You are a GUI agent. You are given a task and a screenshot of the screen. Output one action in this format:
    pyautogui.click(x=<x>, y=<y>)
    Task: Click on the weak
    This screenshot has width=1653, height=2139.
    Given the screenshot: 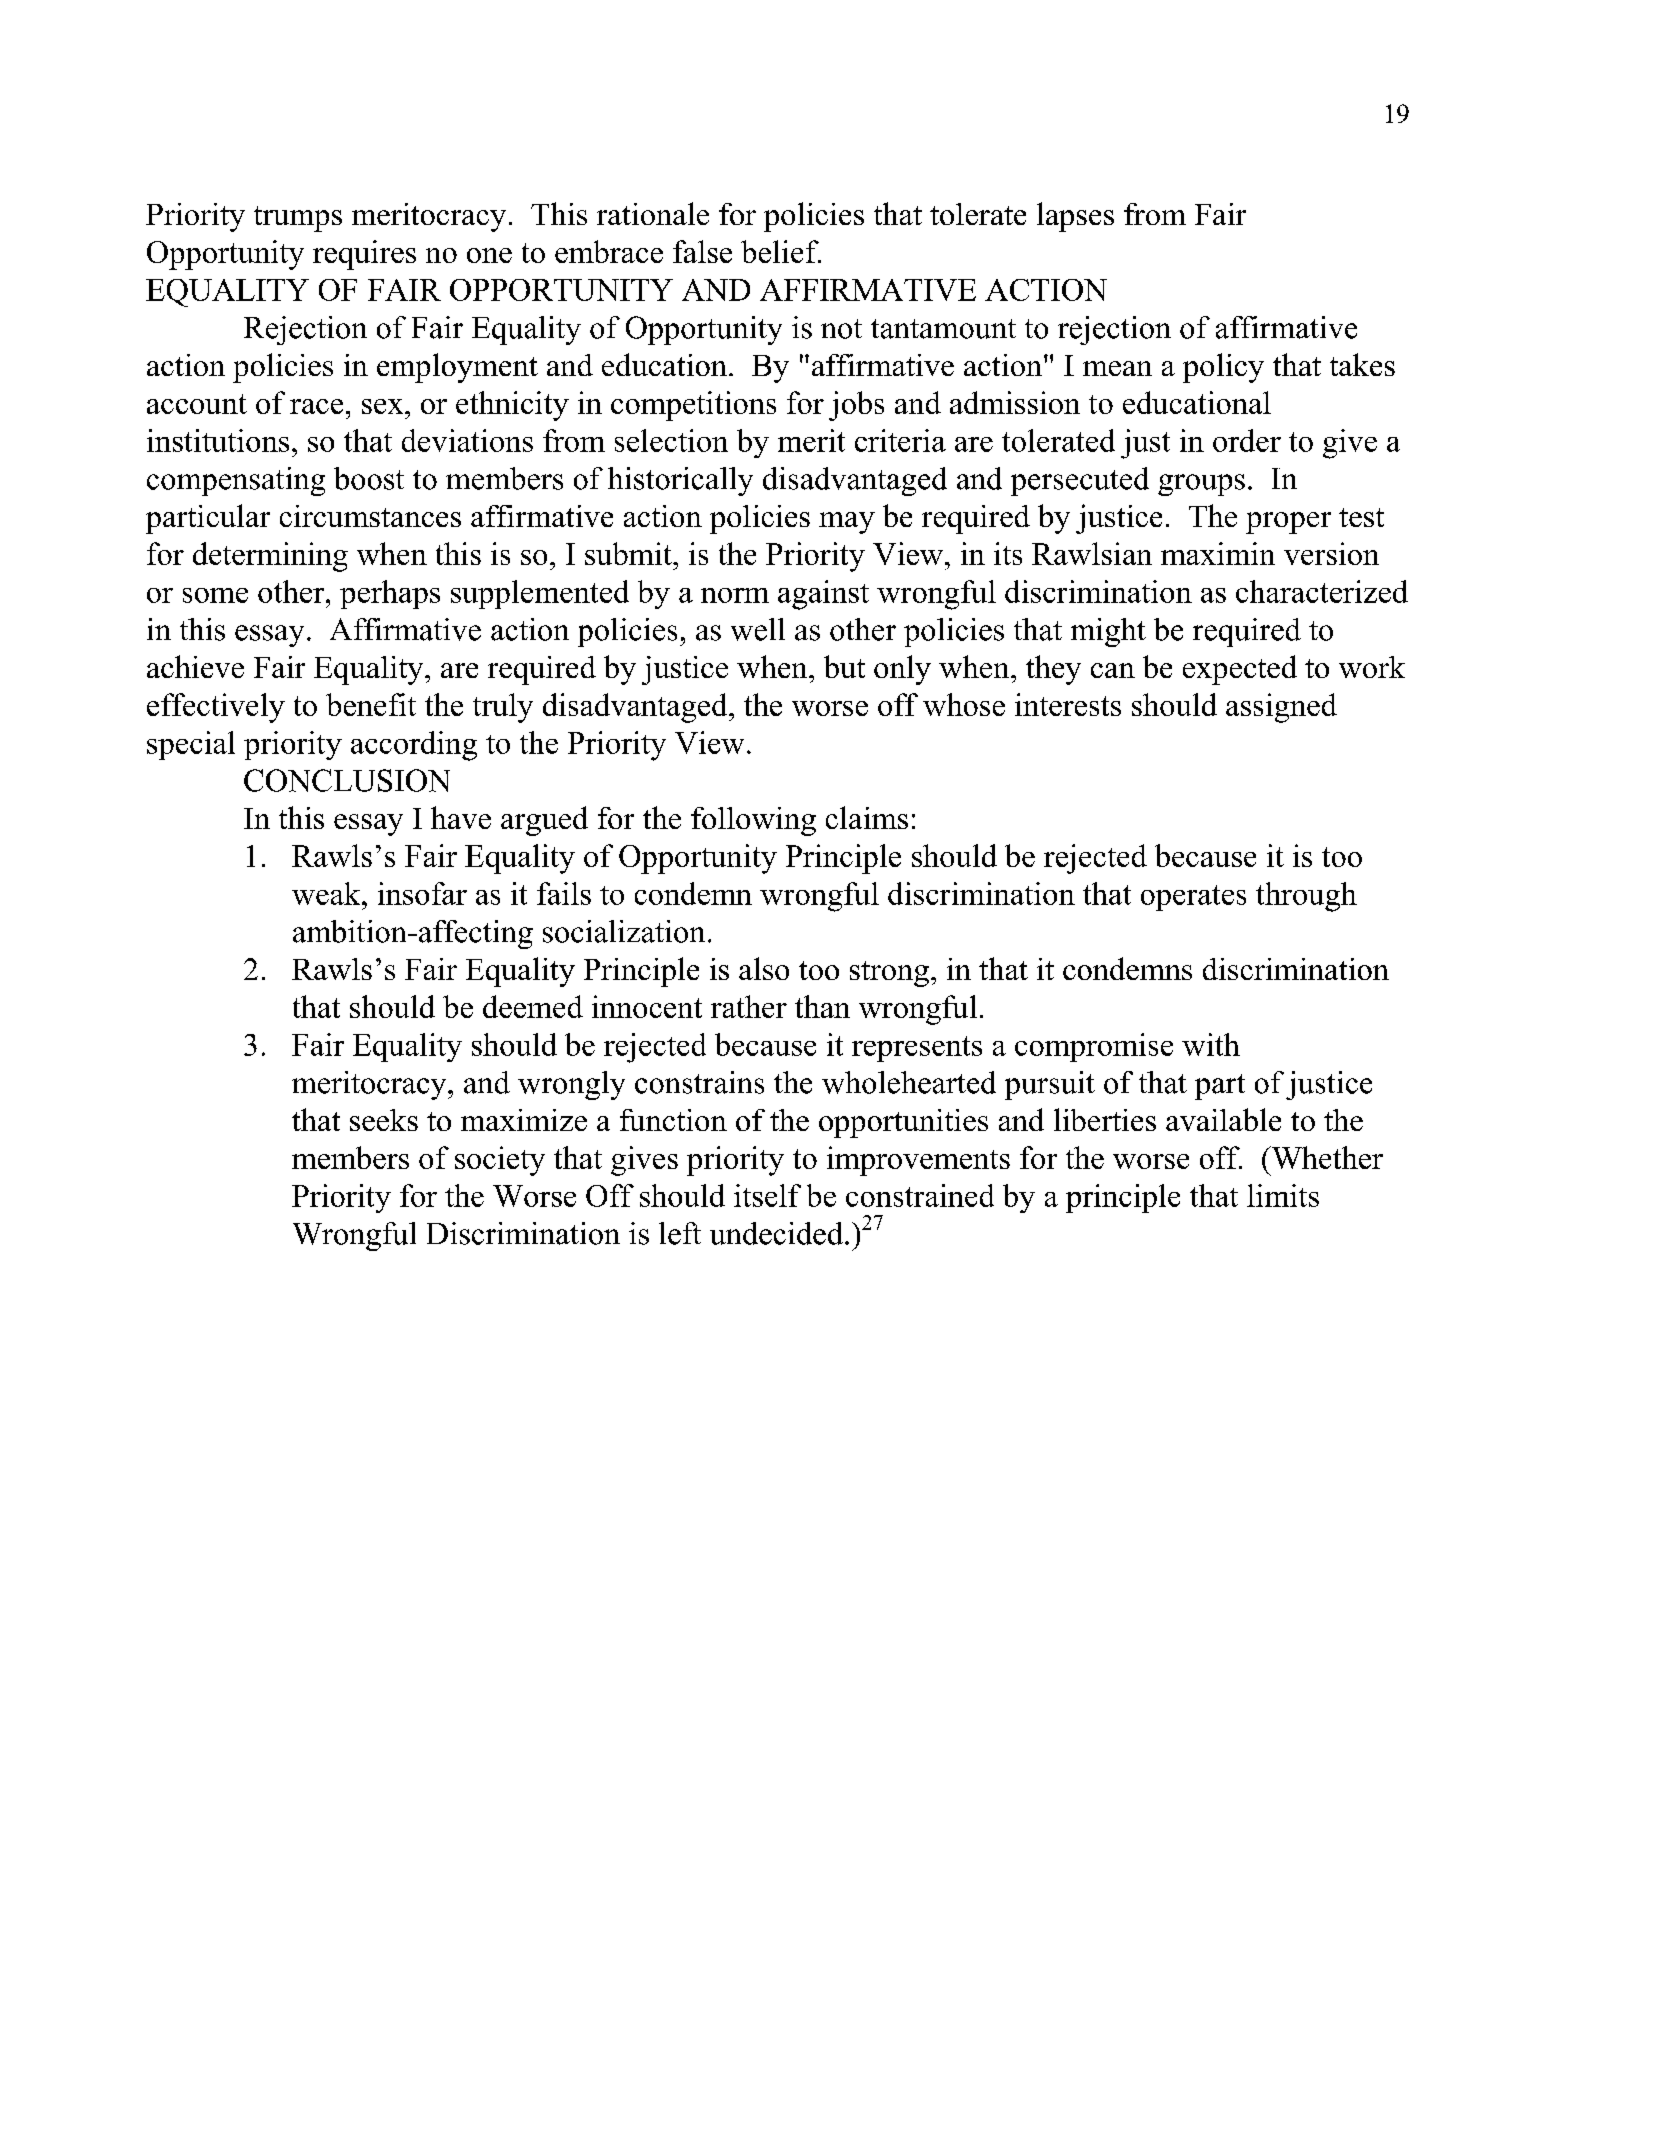 What is the action you would take?
    pyautogui.click(x=327, y=893)
